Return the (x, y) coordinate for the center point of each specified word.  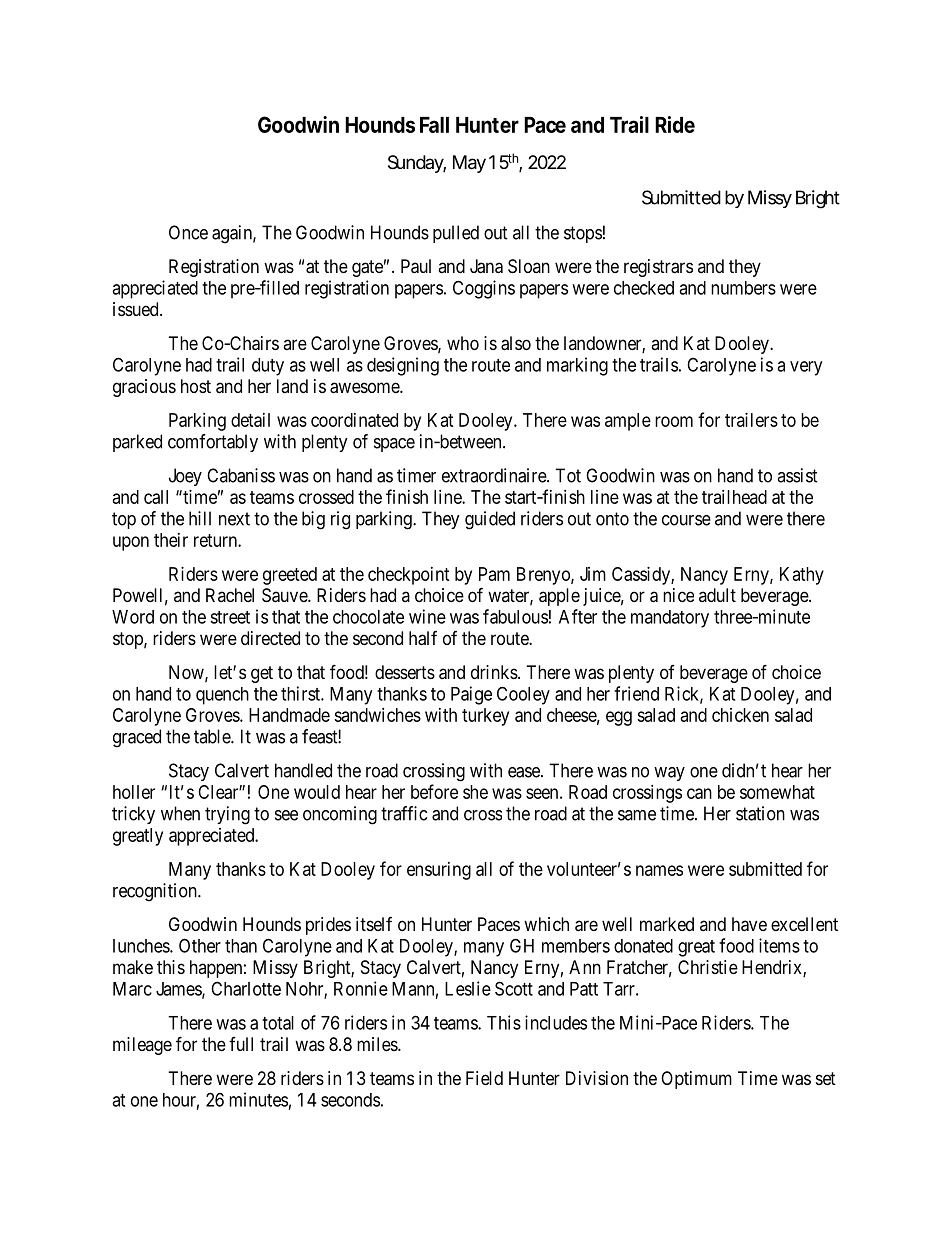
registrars (658, 268)
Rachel (230, 595)
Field (484, 1078)
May (469, 164)
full (241, 1044)
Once (188, 232)
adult (717, 595)
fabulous (515, 616)
